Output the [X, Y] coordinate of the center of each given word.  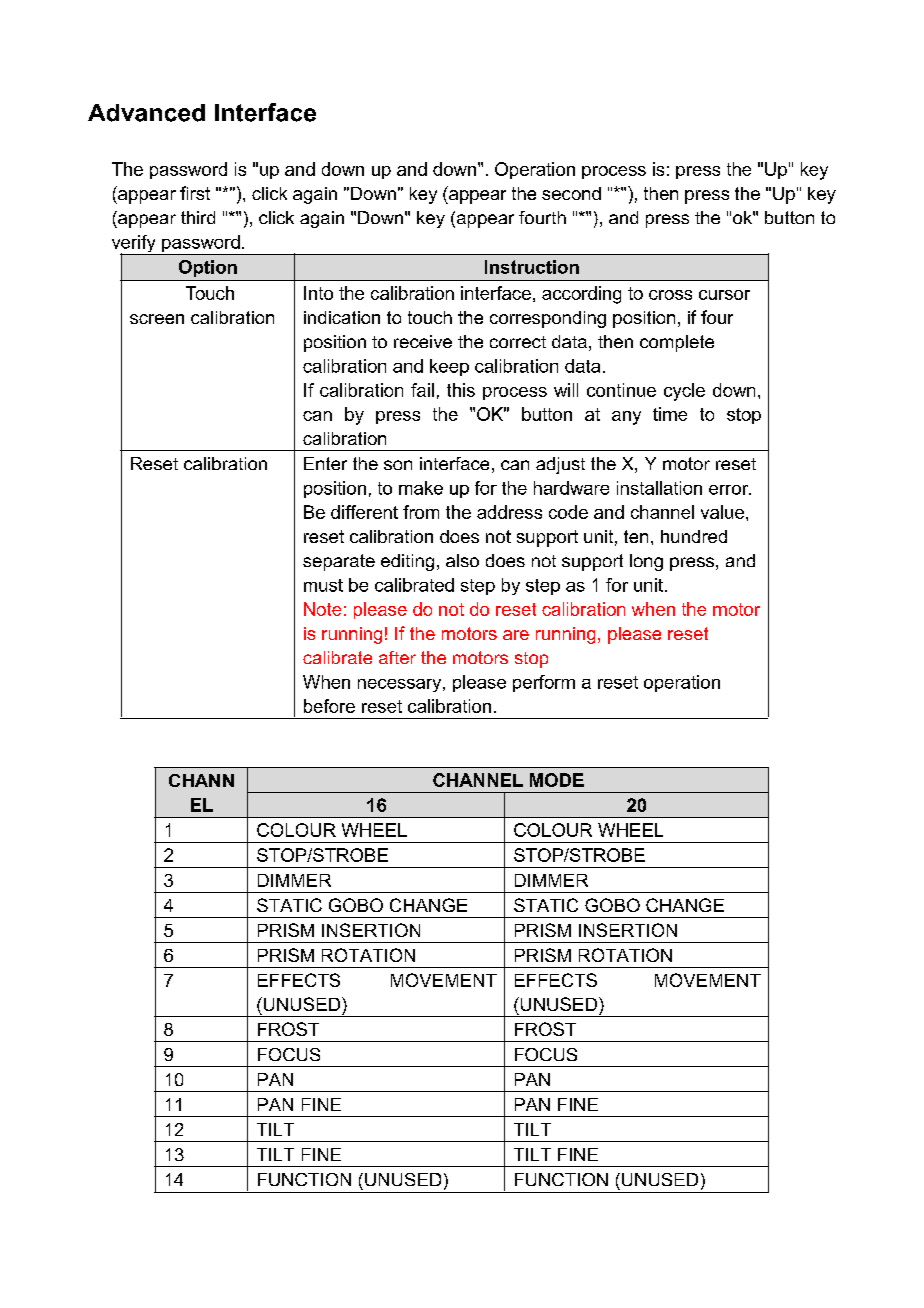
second [571, 193]
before [329, 706]
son [398, 465]
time [670, 414]
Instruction [532, 267]
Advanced [146, 113]
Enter [325, 463]
